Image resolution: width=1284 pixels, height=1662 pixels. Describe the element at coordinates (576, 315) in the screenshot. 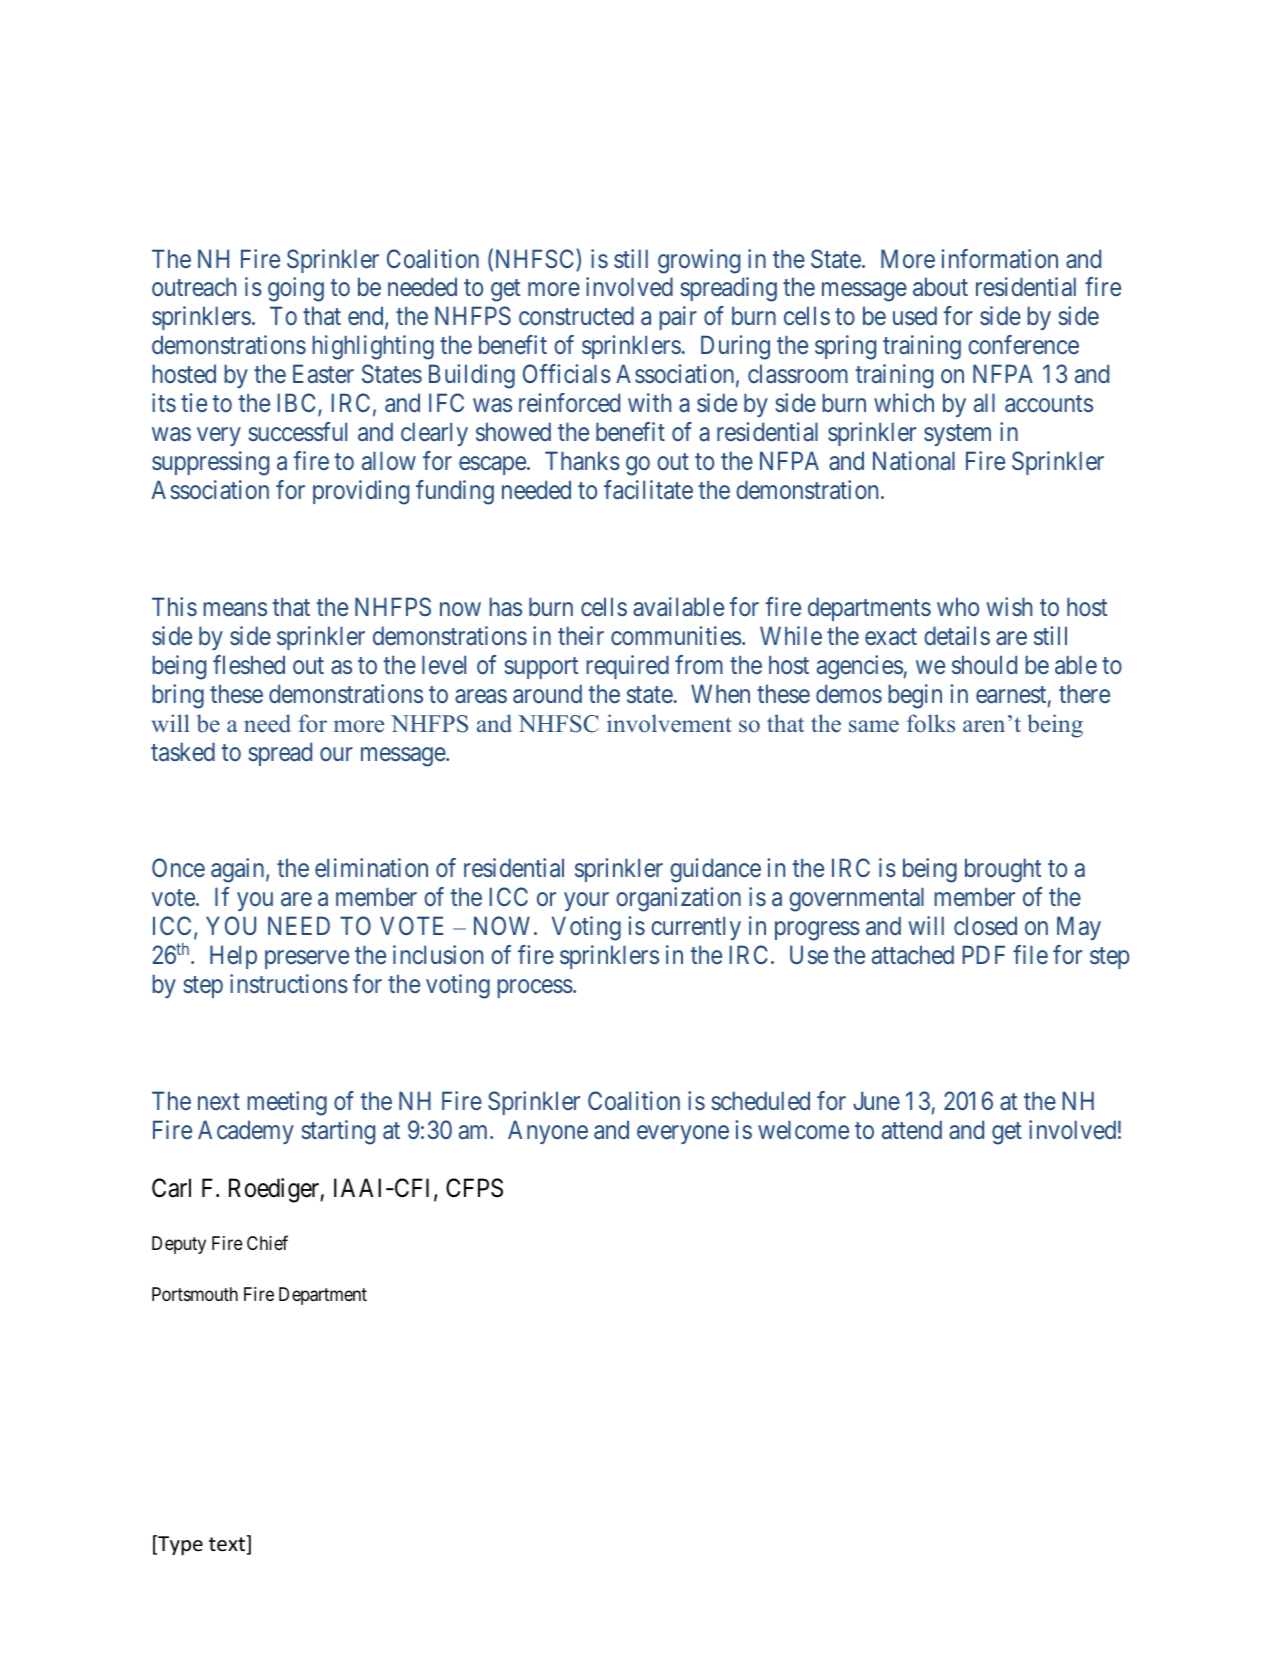

I see `constructed` at that location.
